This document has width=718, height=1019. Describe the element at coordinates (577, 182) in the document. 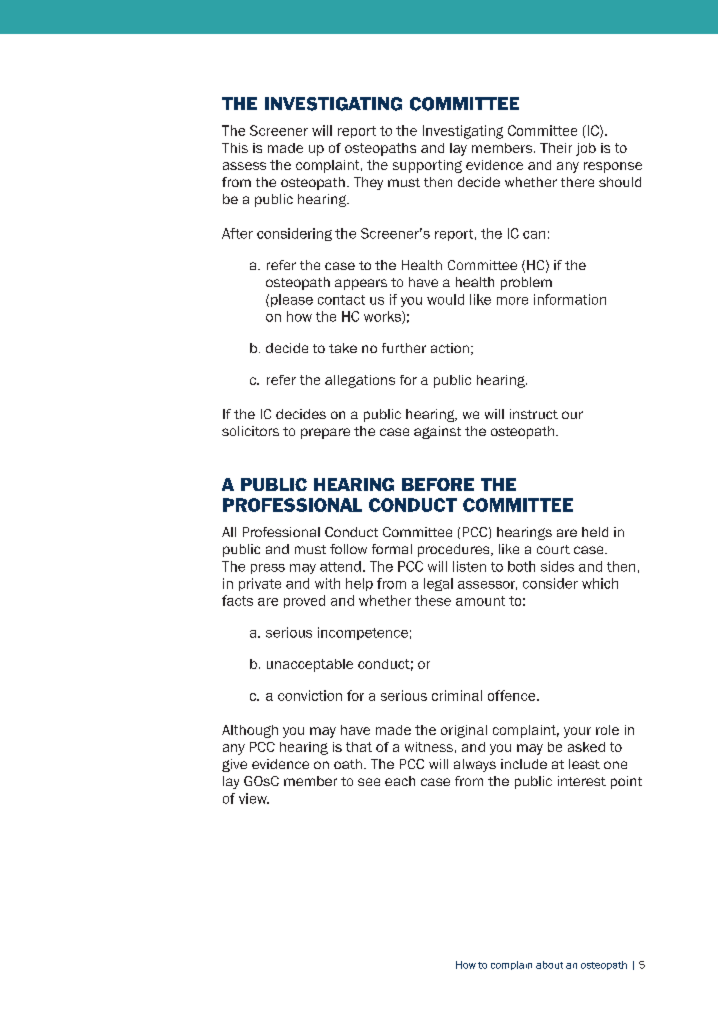

I see `there` at that location.
